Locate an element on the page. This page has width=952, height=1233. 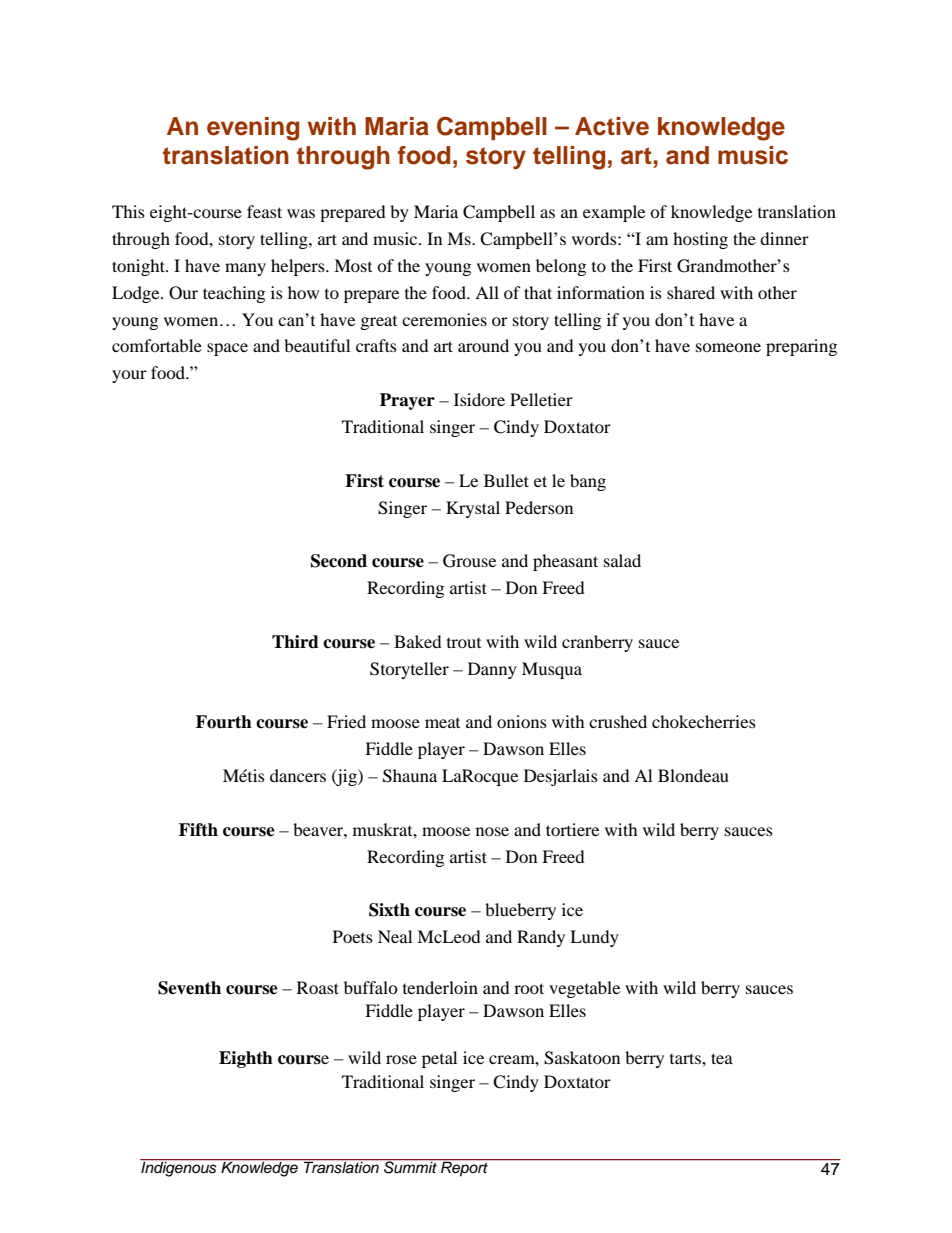
Report is located at coordinates (464, 1168).
